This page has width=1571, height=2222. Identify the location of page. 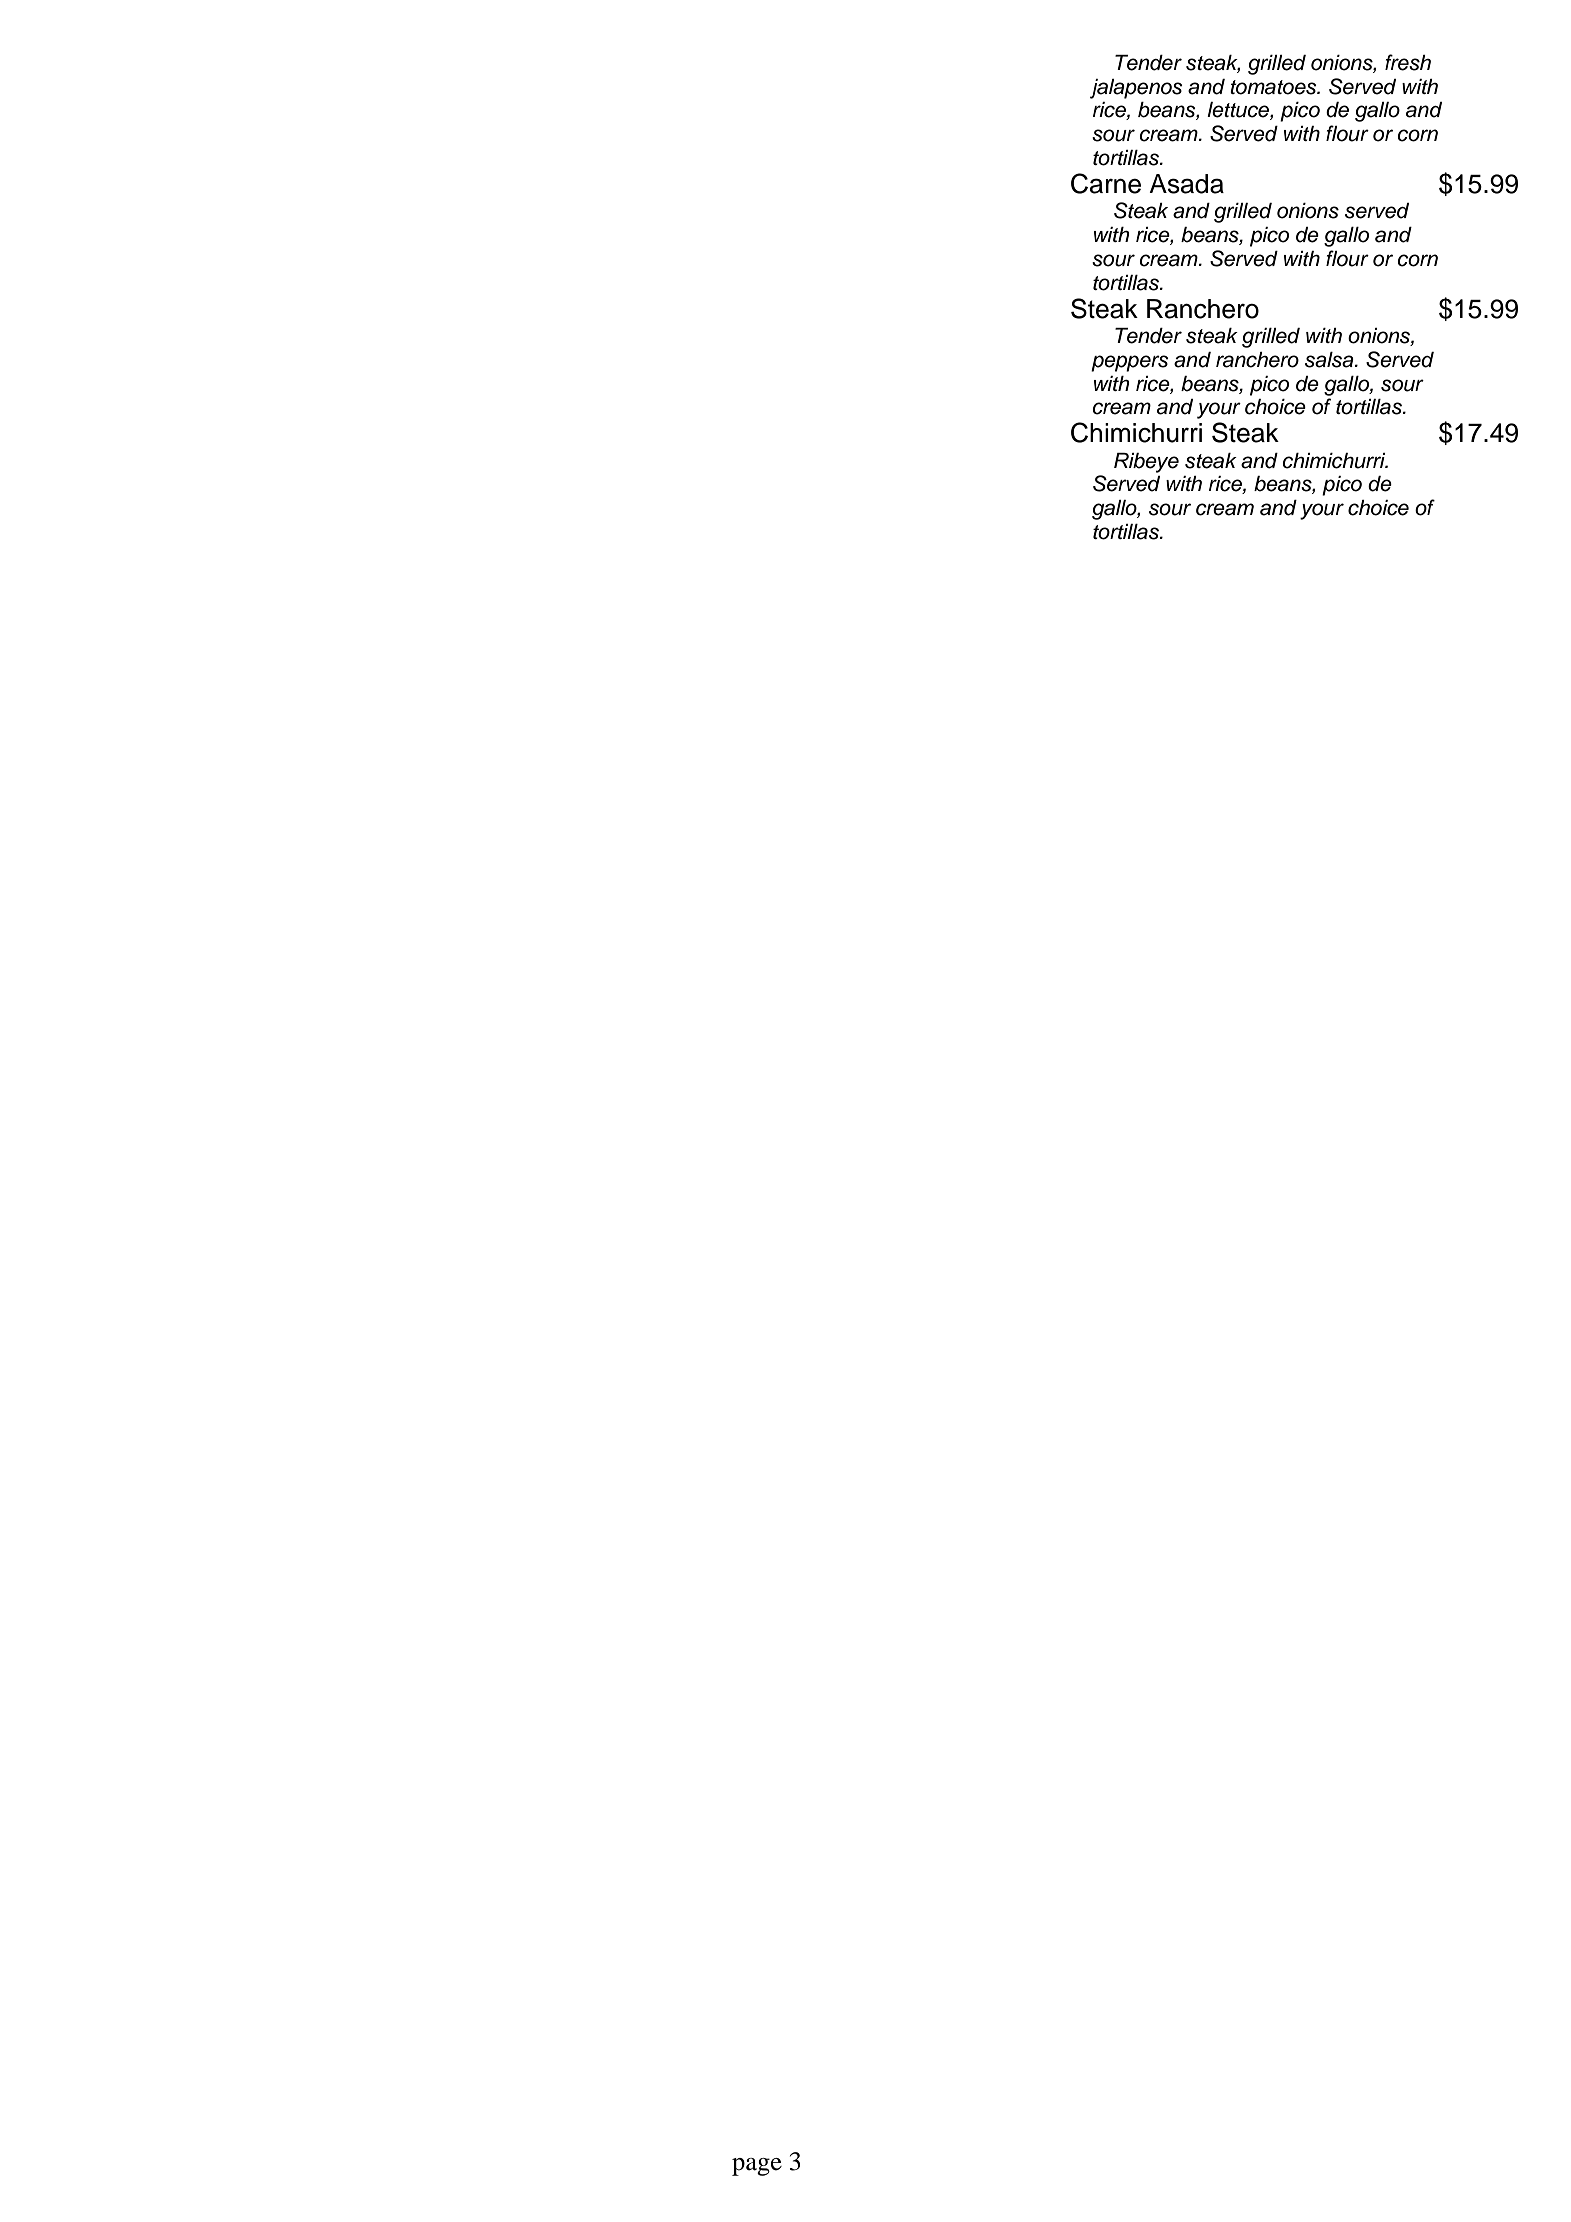
(757, 2167).
